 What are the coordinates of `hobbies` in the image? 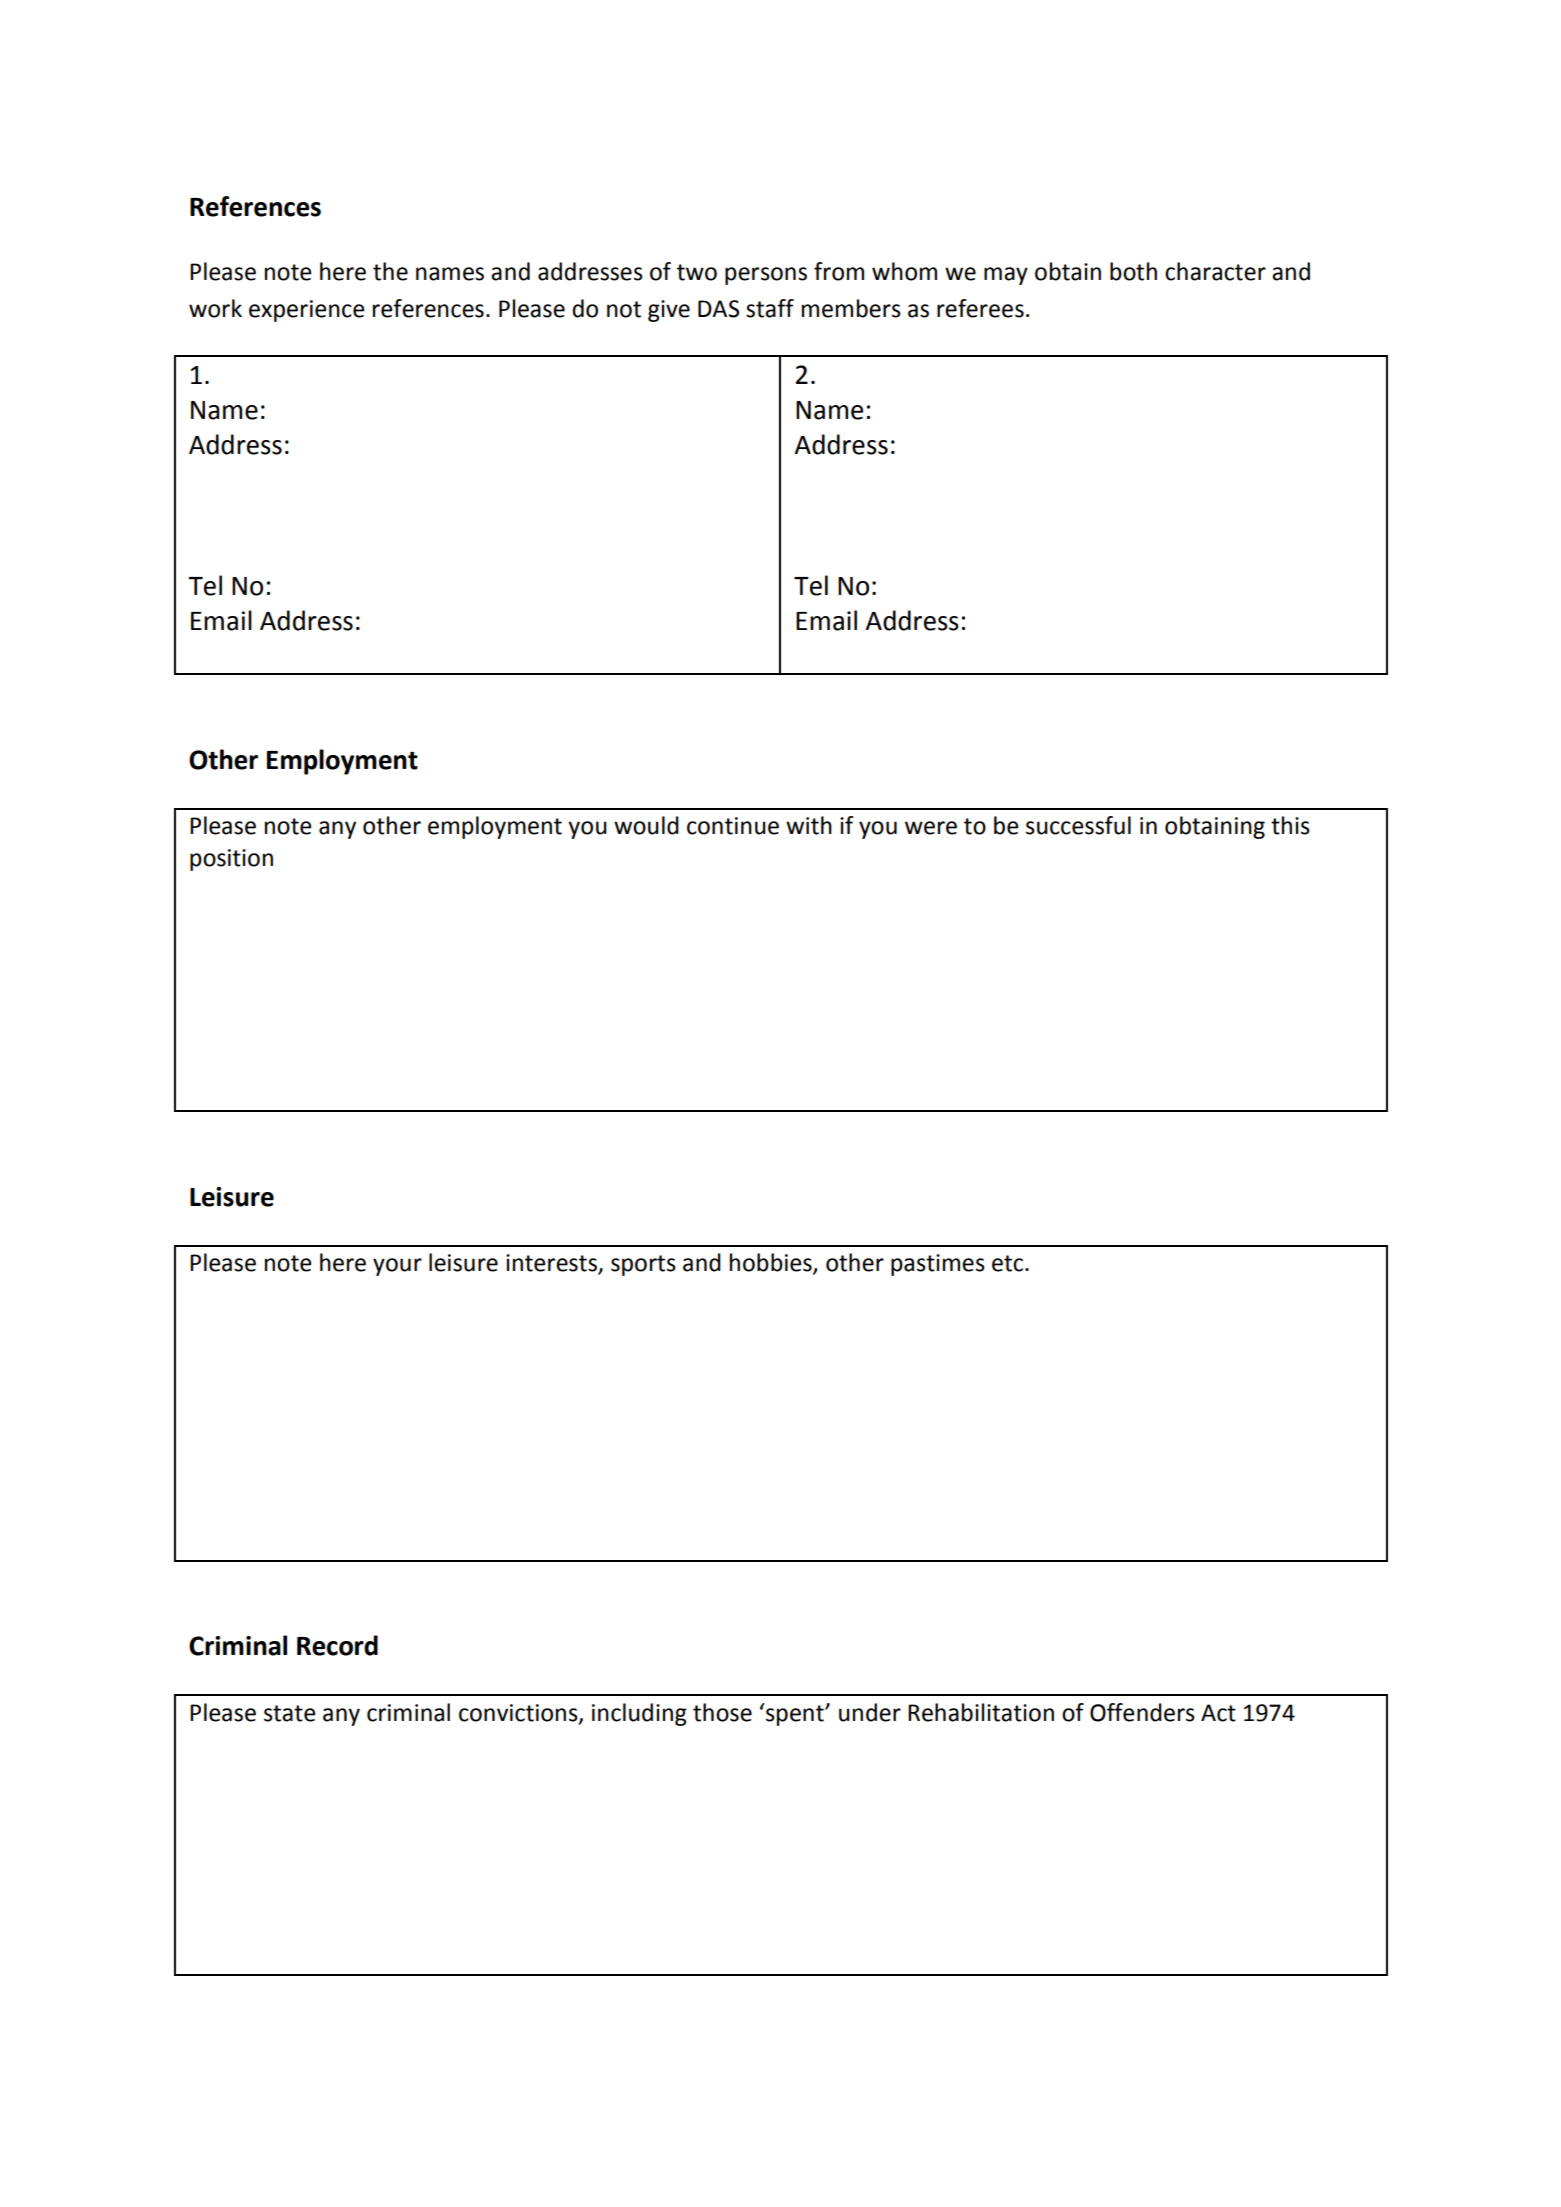 It's located at (772, 1263).
